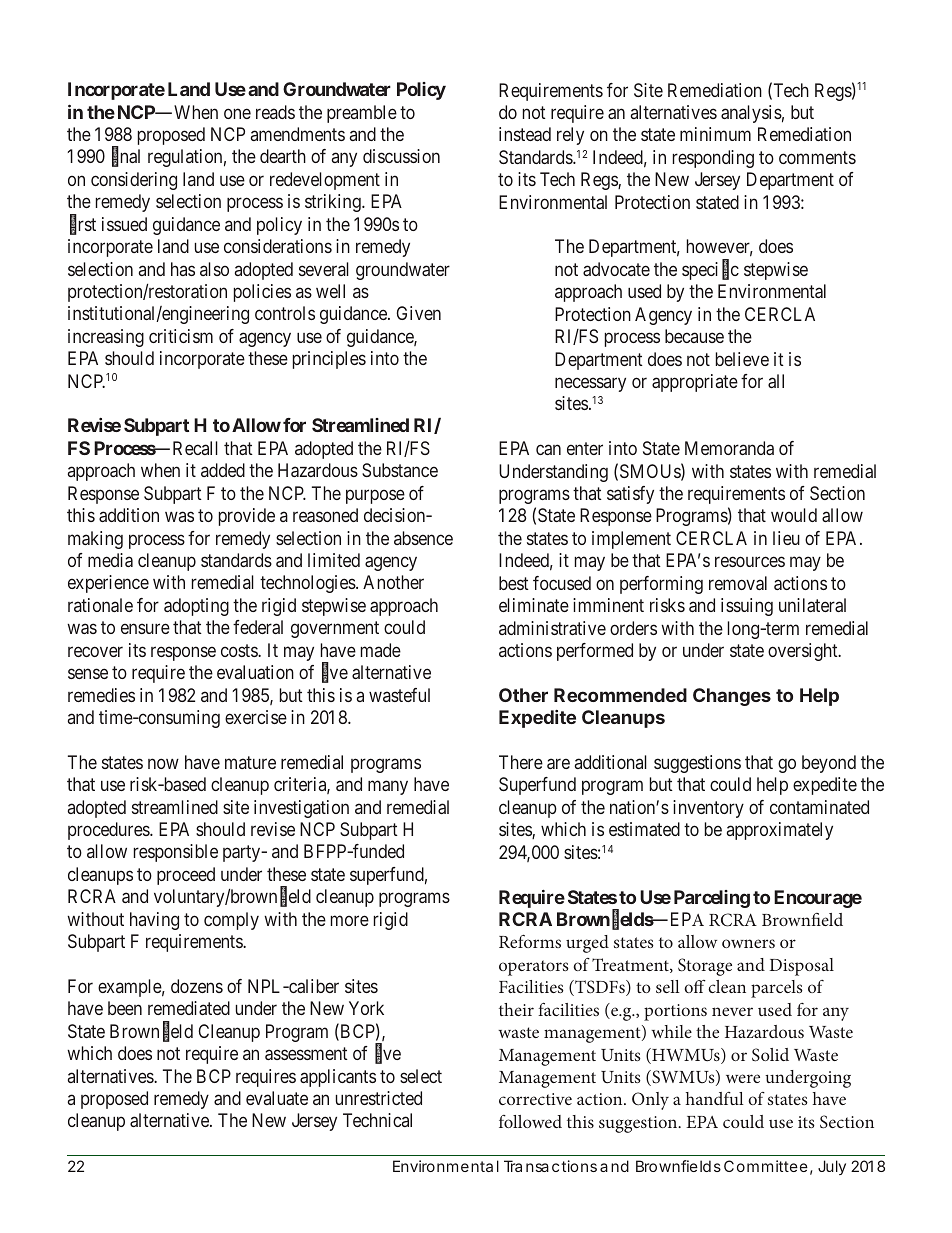 The width and height of the screenshot is (952, 1233). I want to click on considering, so click(134, 181).
